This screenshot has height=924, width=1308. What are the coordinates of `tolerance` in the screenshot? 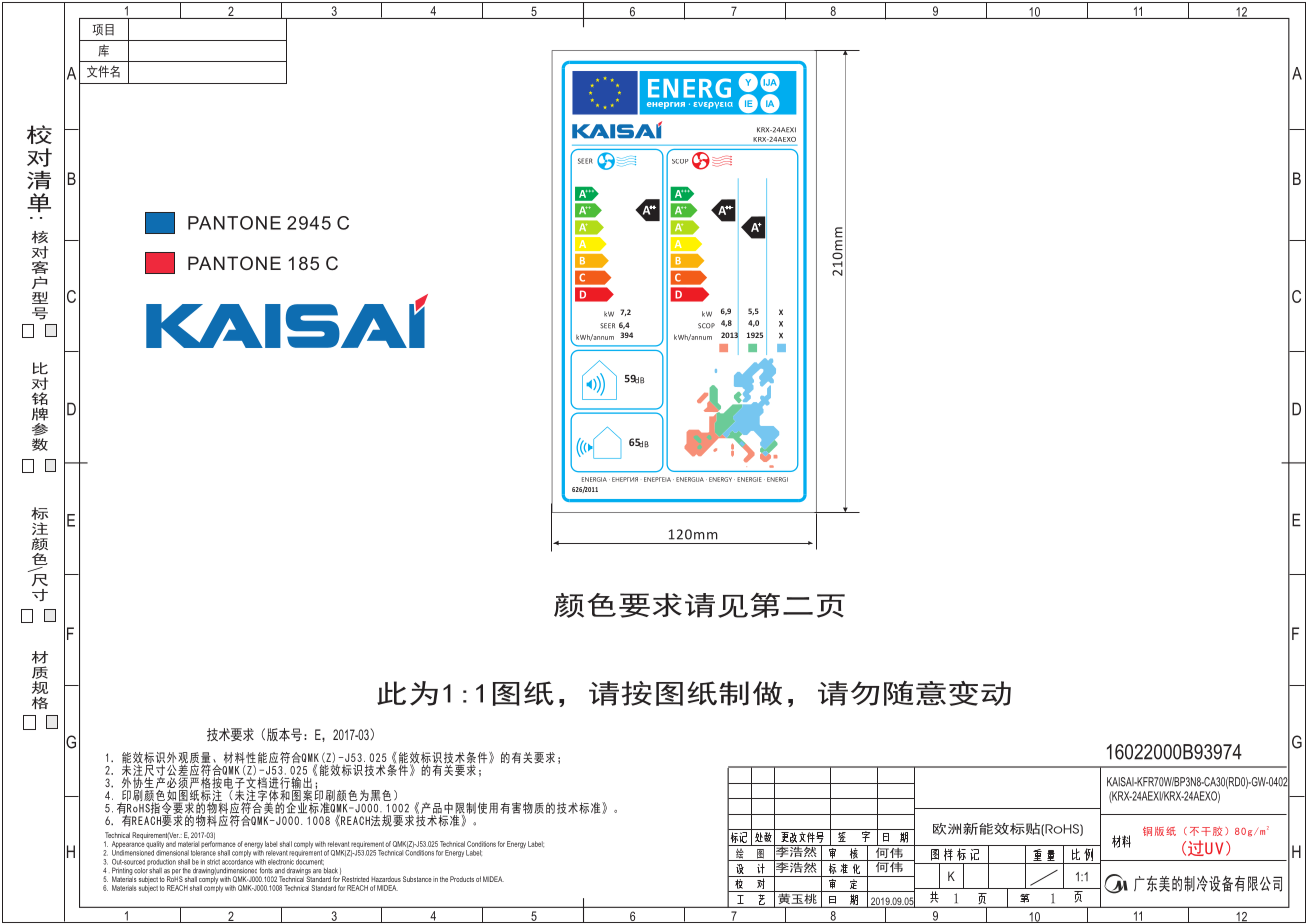 It's located at (203, 853).
